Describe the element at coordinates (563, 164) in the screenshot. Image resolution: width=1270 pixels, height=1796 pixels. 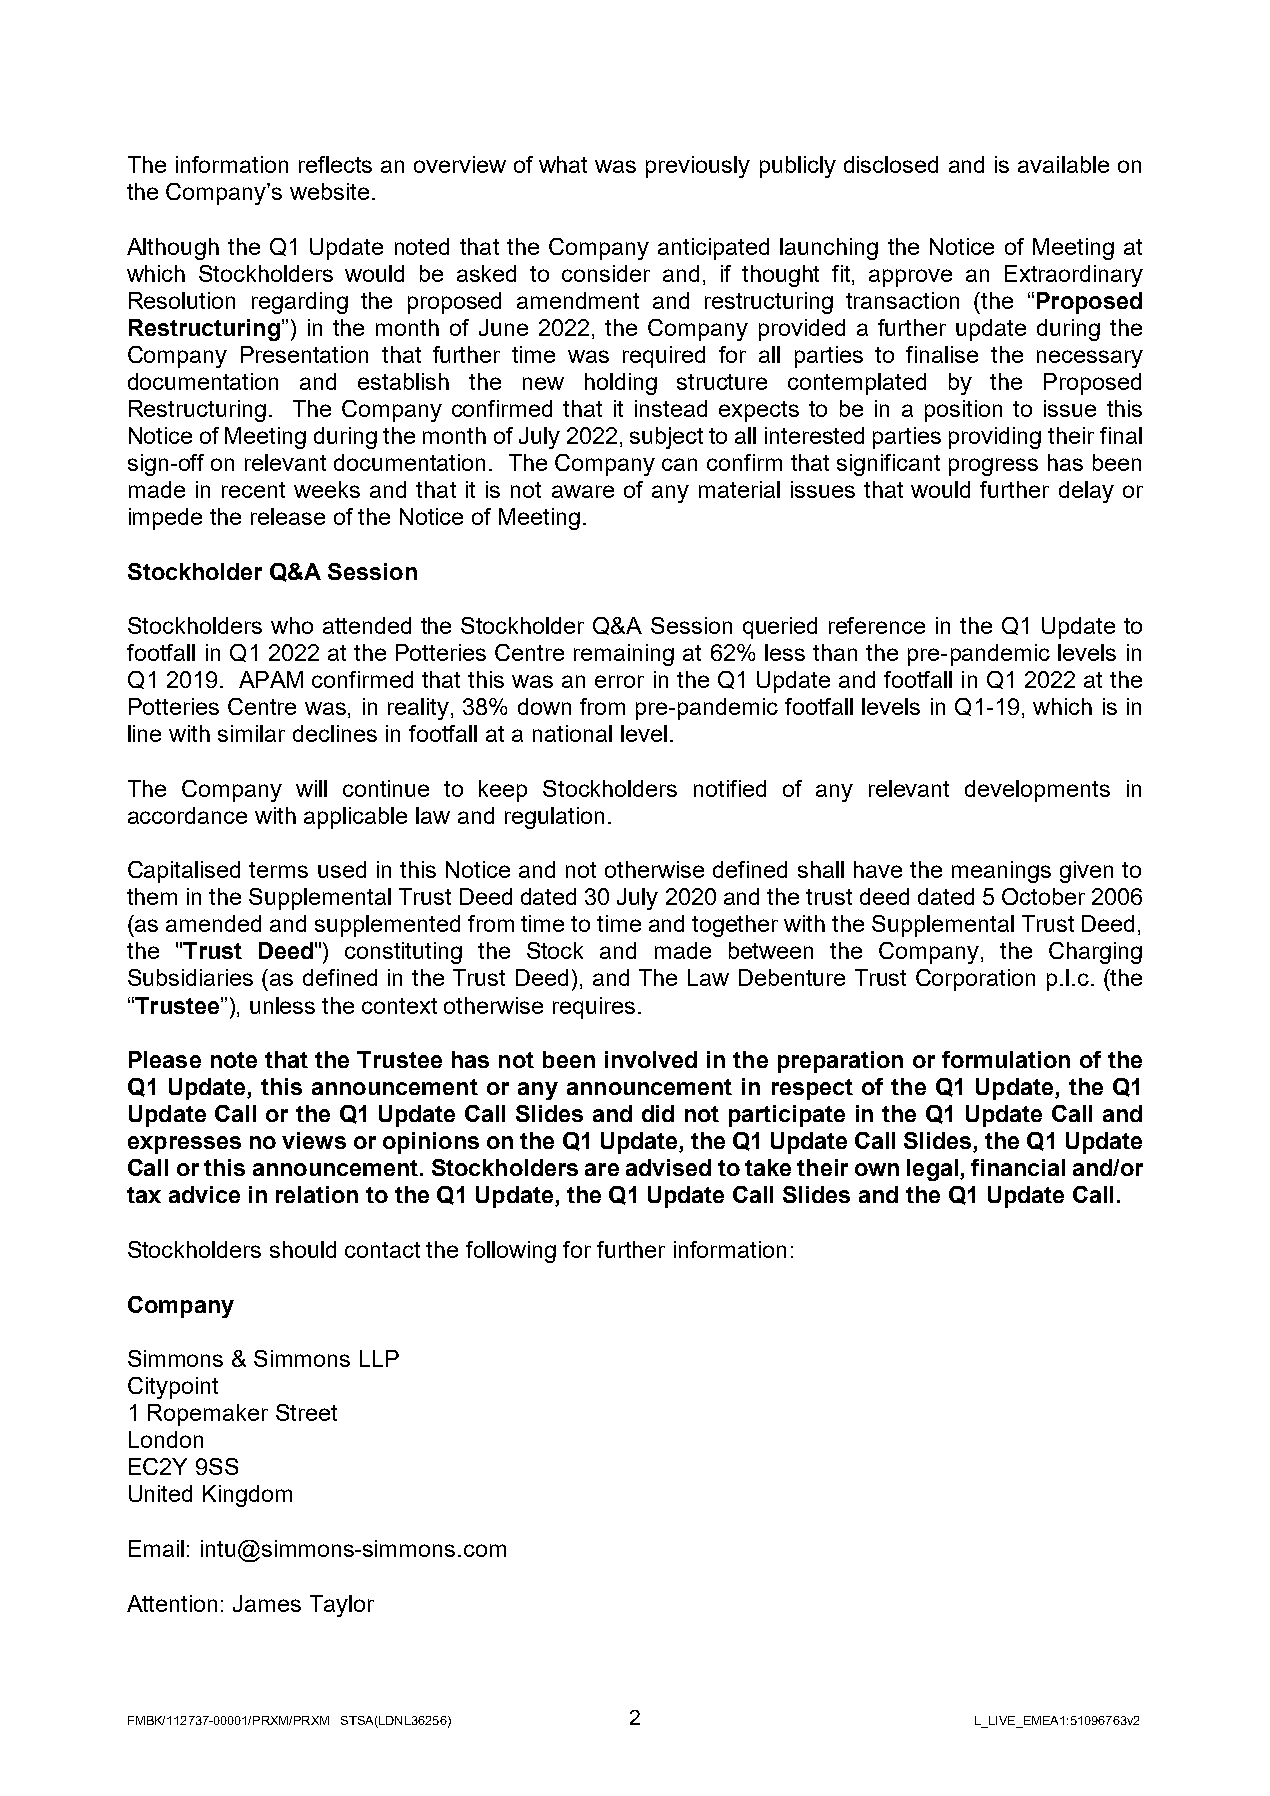
I see `what` at that location.
